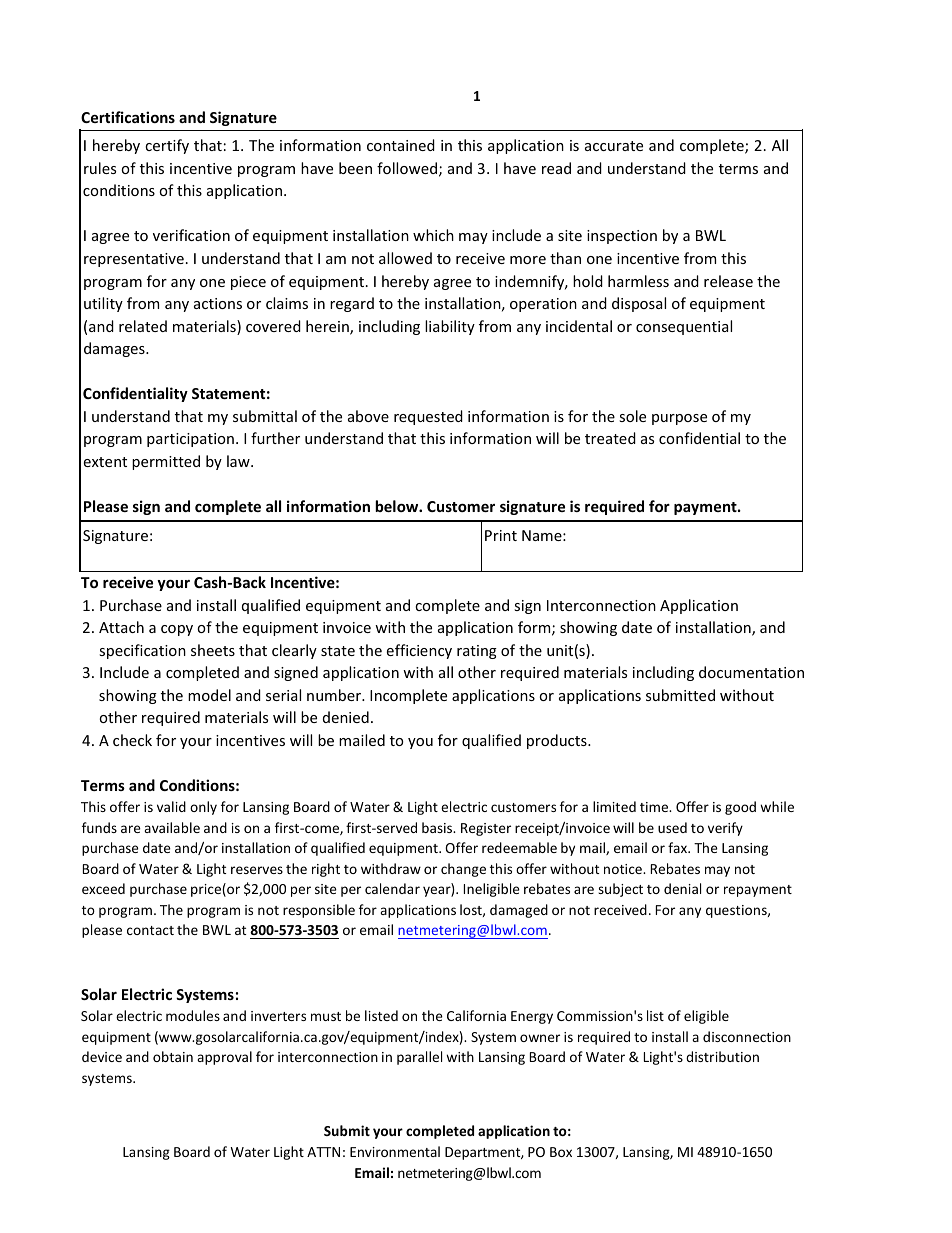  What do you see at coordinates (143, 326) in the screenshot?
I see `related` at bounding box center [143, 326].
